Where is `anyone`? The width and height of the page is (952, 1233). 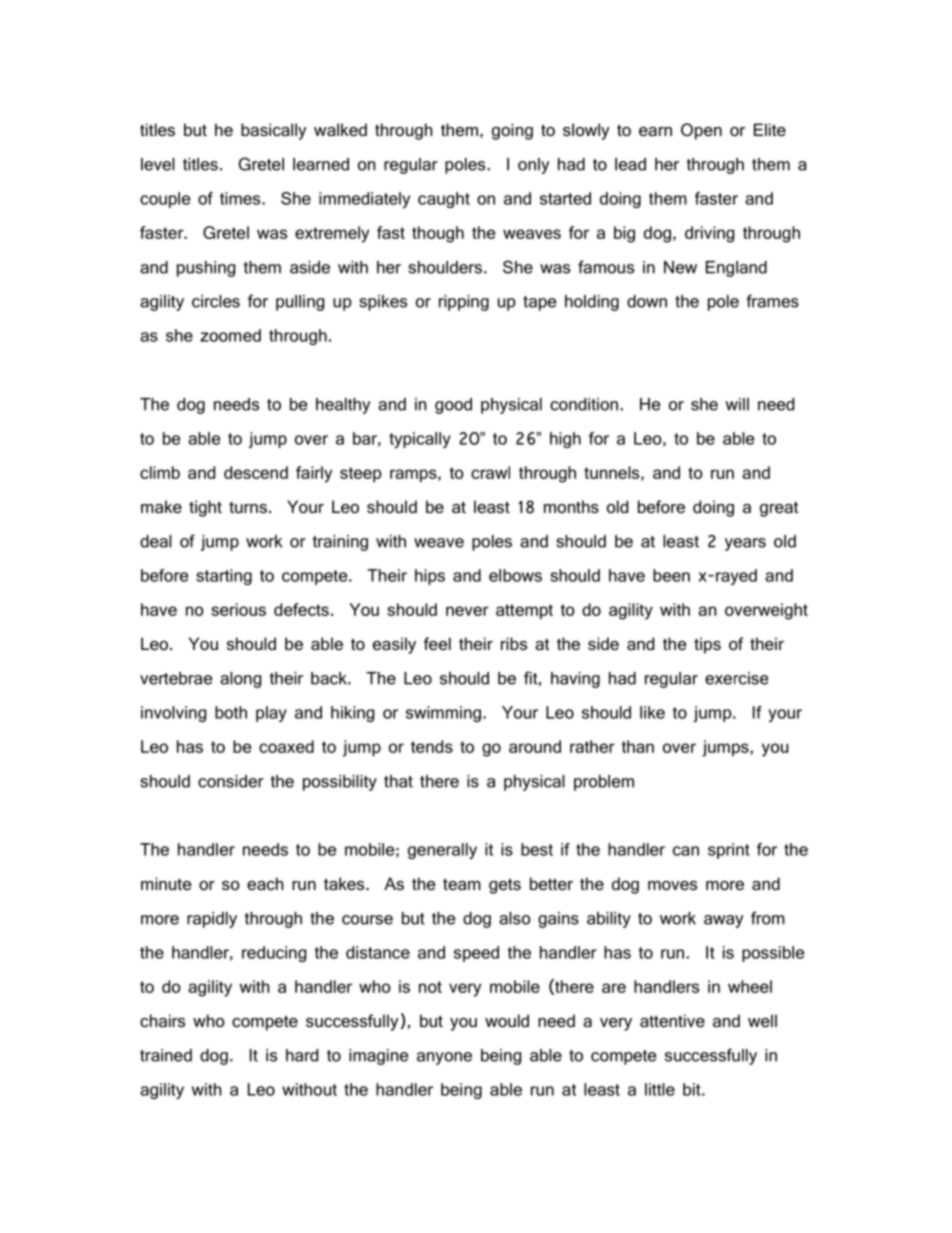
anyone is located at coordinates (444, 1058).
